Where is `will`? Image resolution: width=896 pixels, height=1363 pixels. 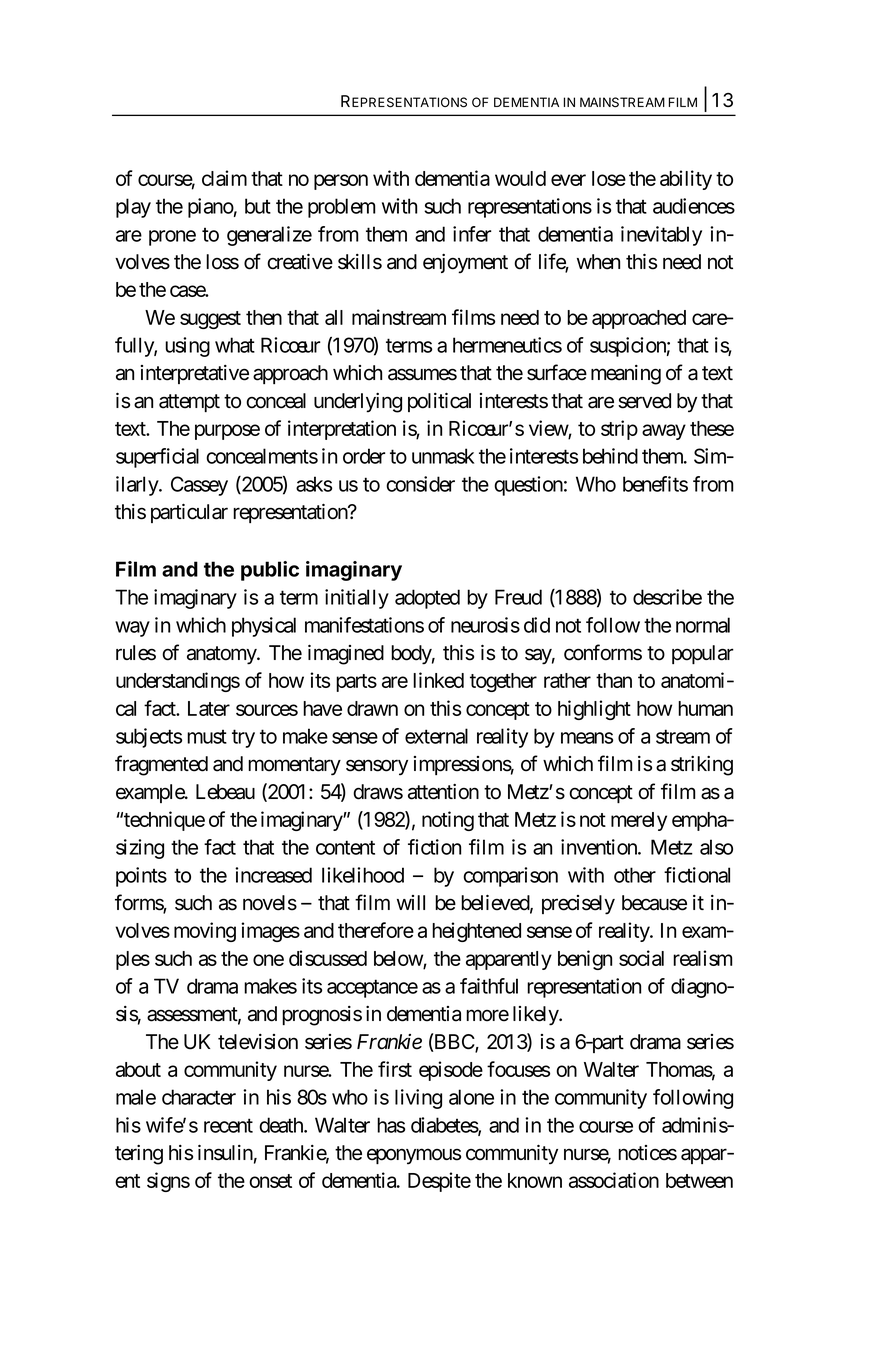 will is located at coordinates (411, 902).
